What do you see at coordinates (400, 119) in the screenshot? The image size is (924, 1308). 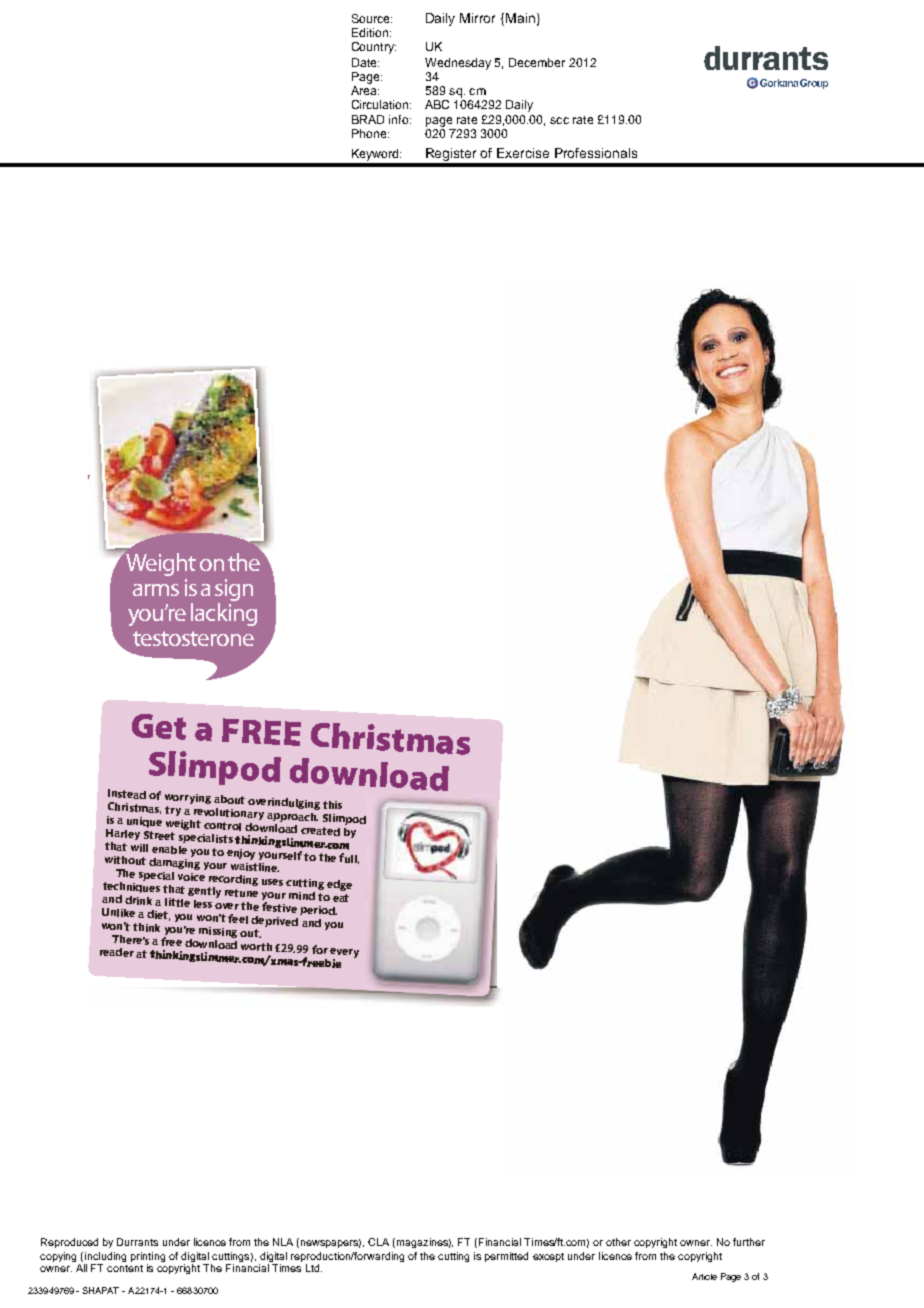 I see `info` at bounding box center [400, 119].
